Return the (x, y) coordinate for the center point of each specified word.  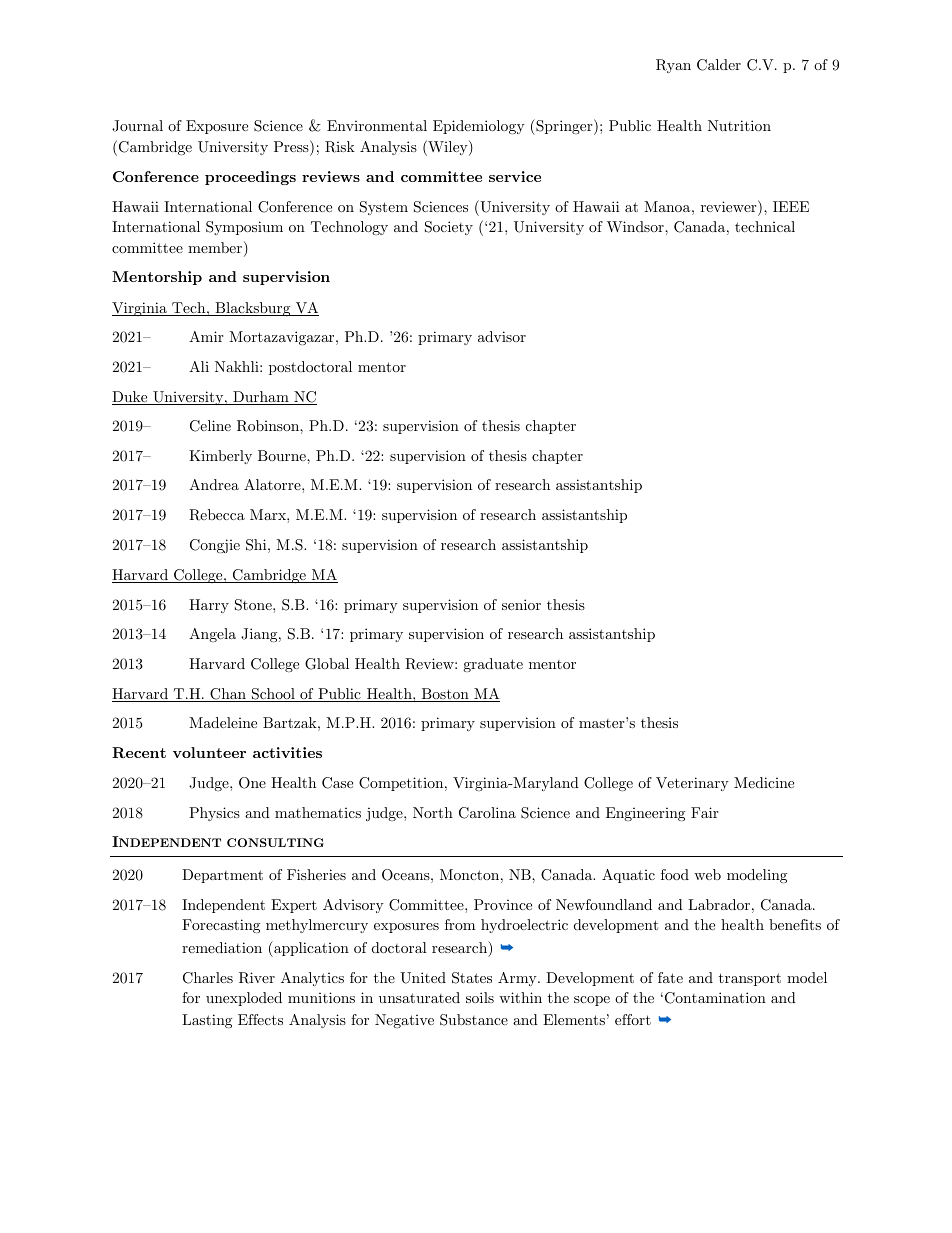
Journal (137, 126)
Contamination (715, 998)
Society (449, 228)
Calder (719, 65)
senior (521, 604)
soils (480, 997)
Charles (208, 978)
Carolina (487, 813)
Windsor (636, 226)
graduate (493, 665)
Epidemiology (479, 127)
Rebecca (217, 515)
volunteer (209, 752)
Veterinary (692, 784)
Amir (206, 336)
